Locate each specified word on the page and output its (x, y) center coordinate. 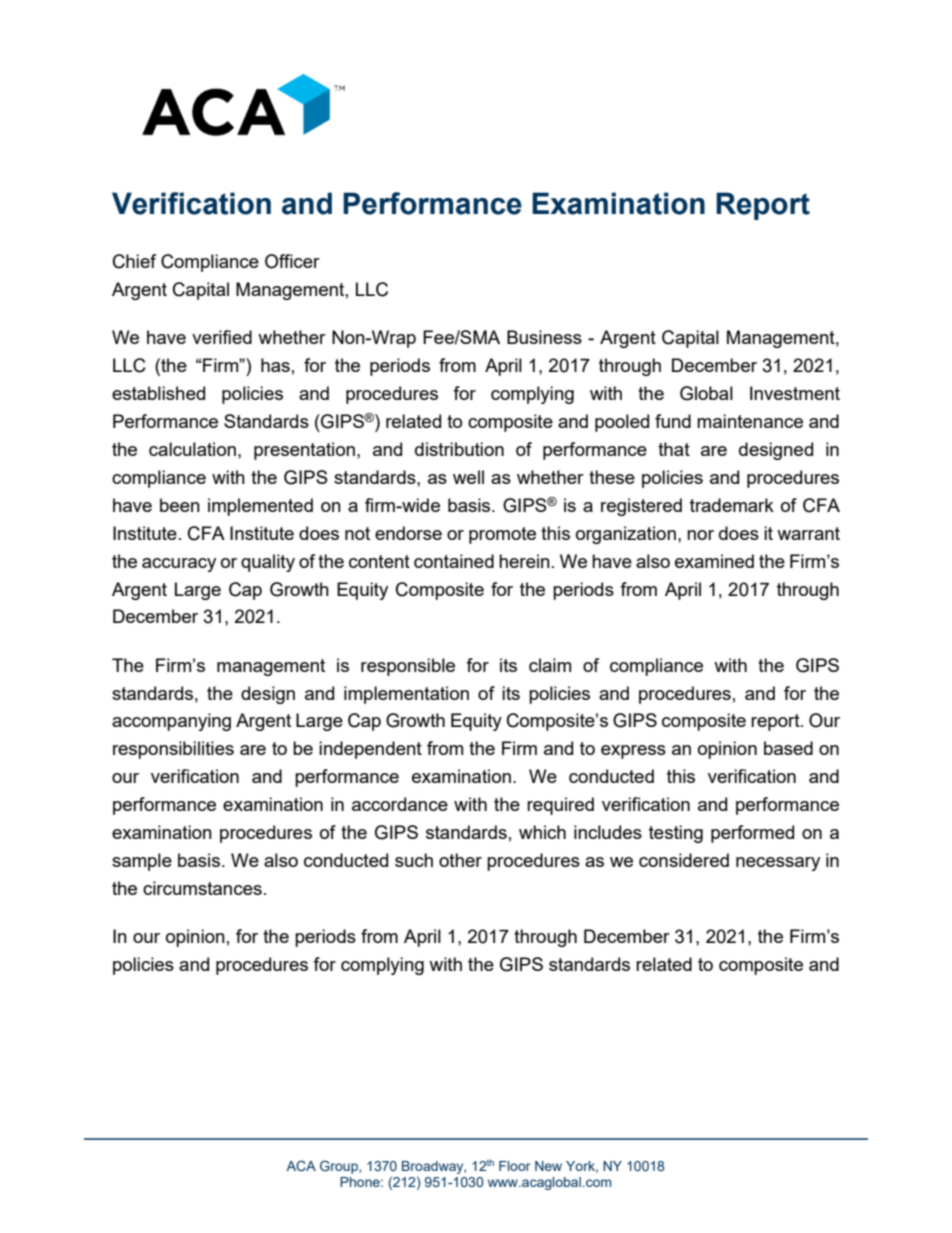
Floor (515, 1166)
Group (340, 1167)
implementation (406, 695)
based (788, 748)
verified (222, 337)
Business (544, 337)
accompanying (171, 722)
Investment (795, 393)
